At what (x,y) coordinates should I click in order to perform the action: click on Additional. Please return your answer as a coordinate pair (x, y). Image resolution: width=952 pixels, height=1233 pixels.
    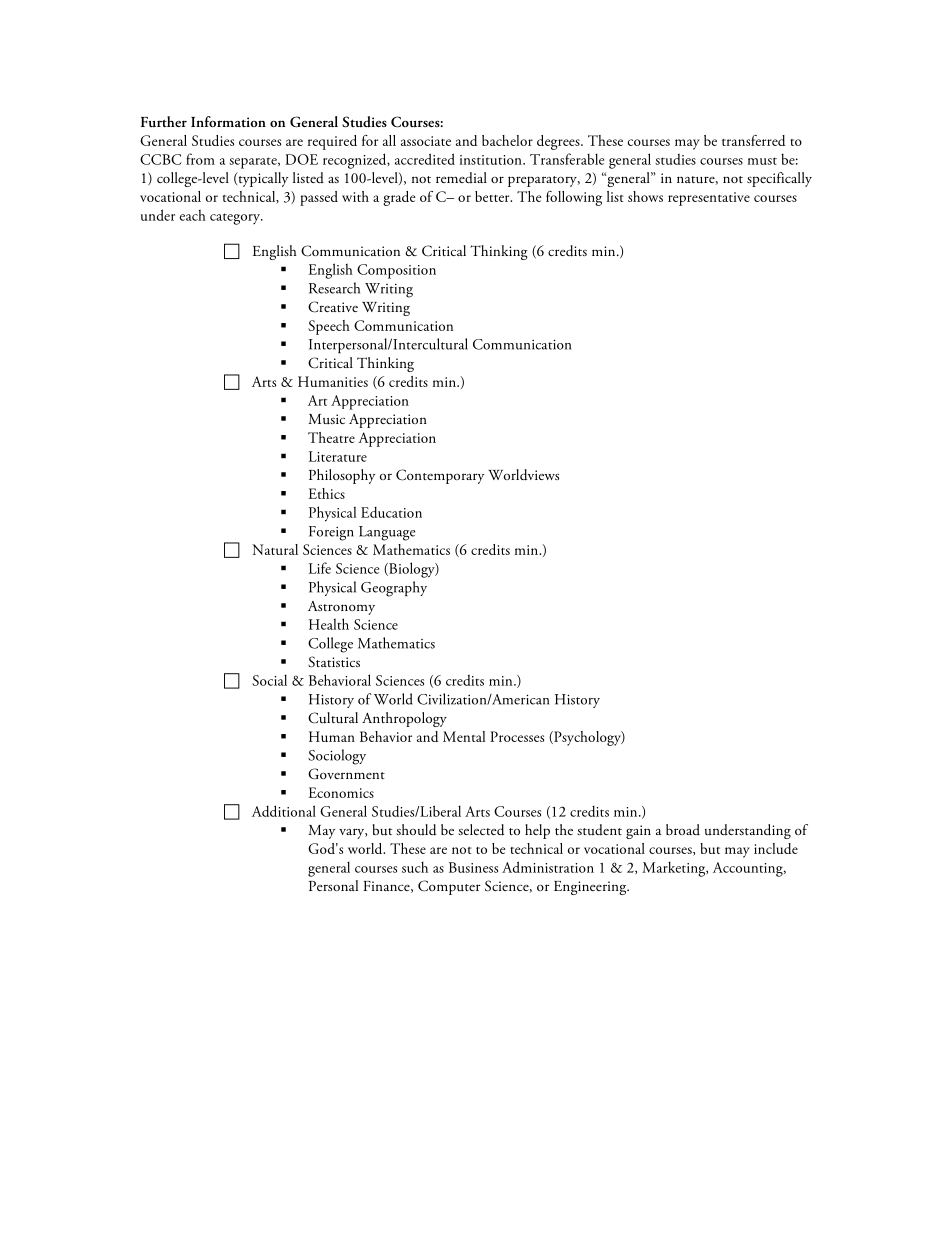
    Looking at the image, I should click on (284, 811).
